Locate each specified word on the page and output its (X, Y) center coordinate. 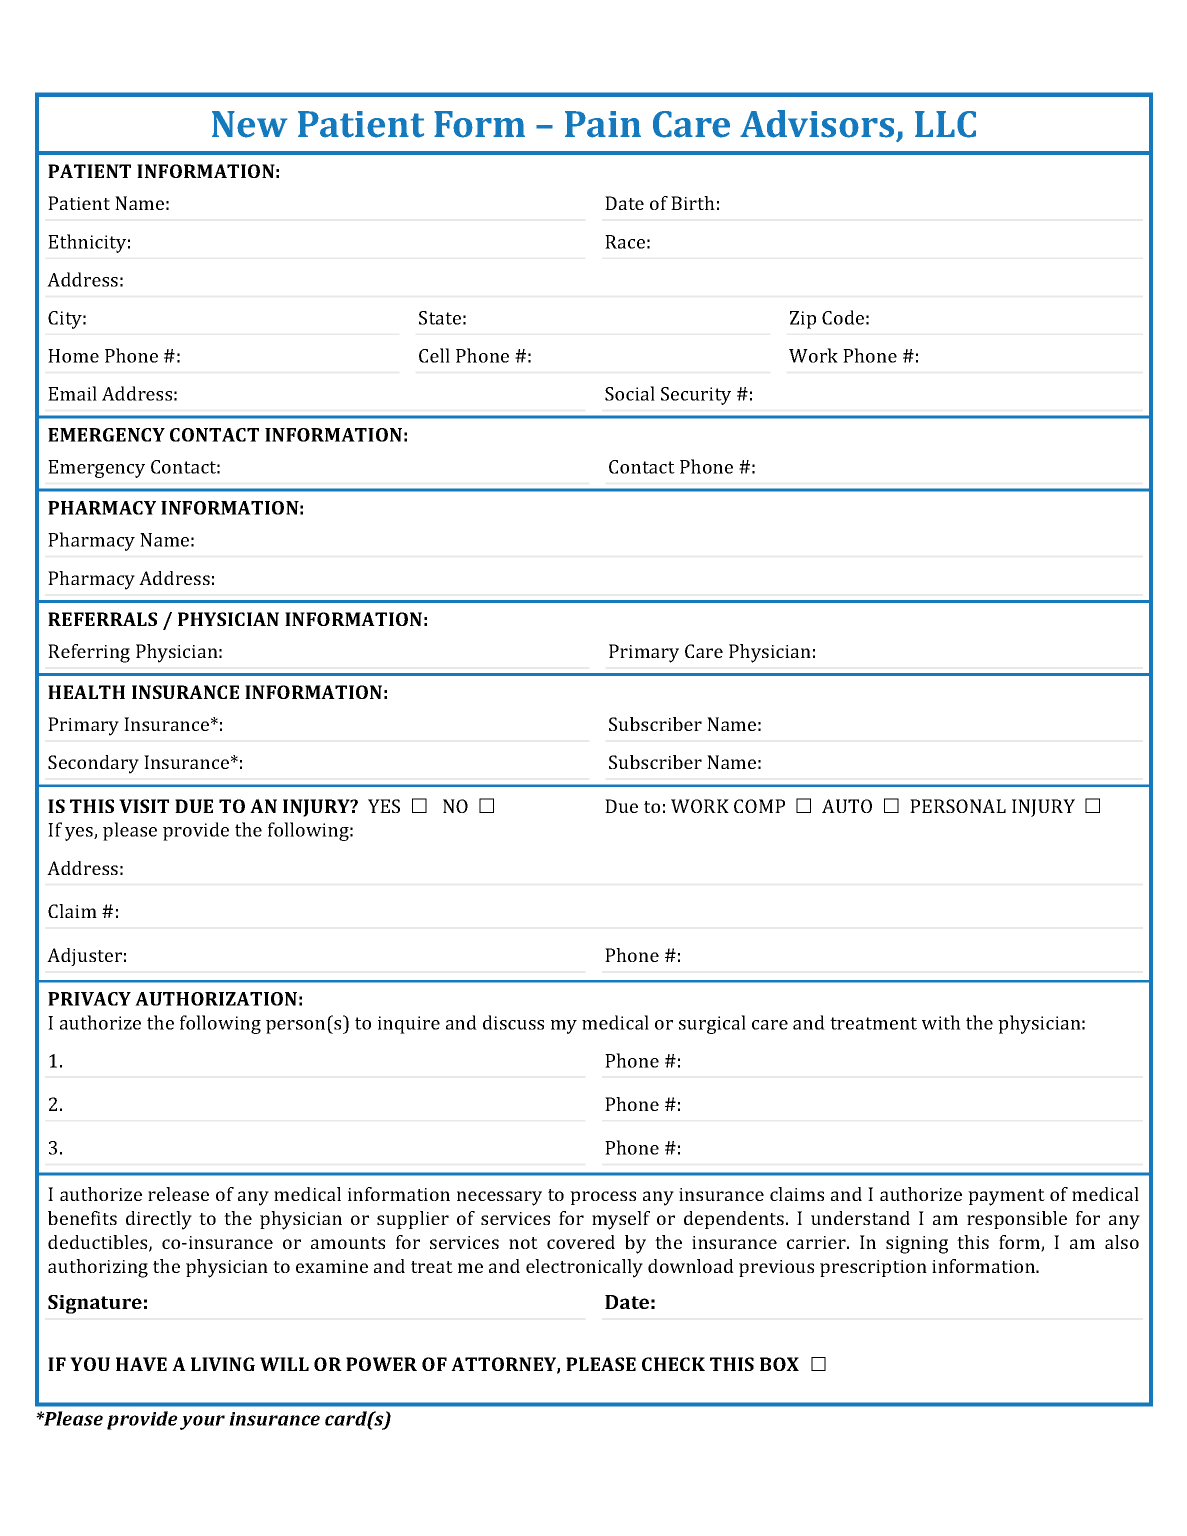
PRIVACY (89, 999)
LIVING (223, 1364)
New (249, 124)
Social (630, 393)
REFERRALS (102, 619)
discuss (513, 1022)
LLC (945, 124)
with (941, 1022)
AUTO (847, 806)
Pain (603, 124)
